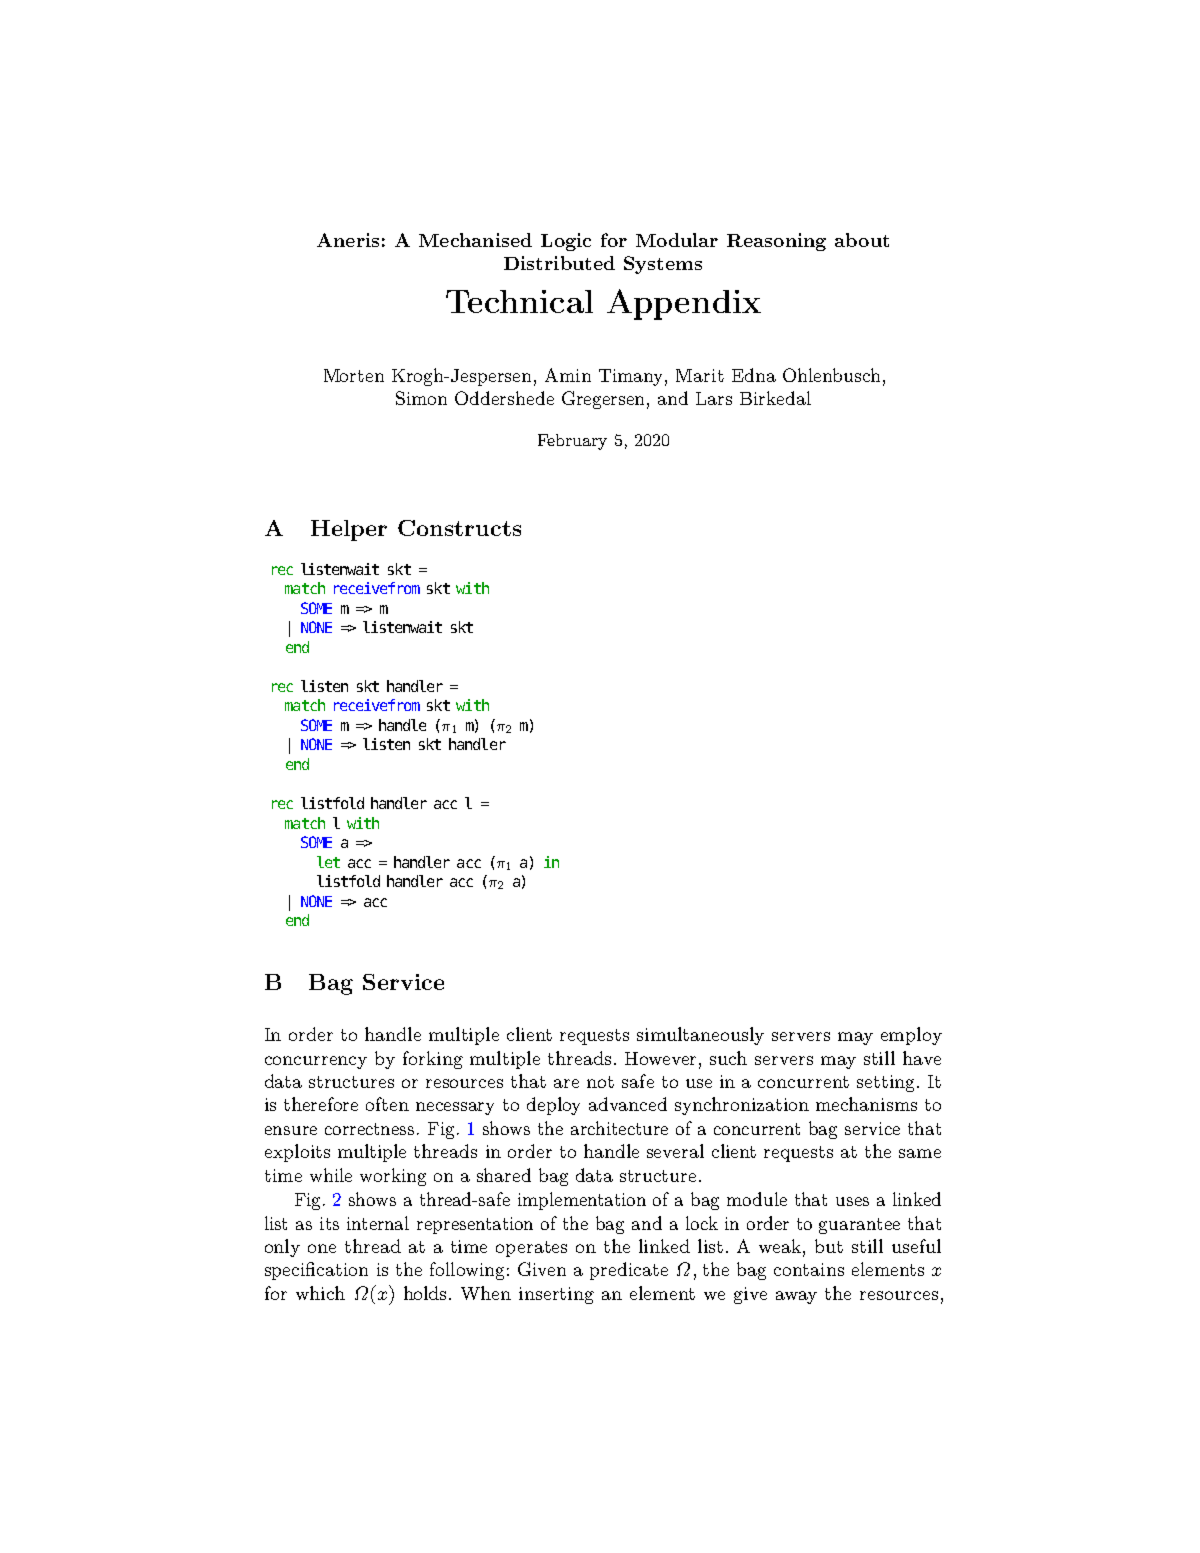 Image resolution: width=1200 pixels, height=1553 pixels. What do you see at coordinates (862, 240) in the image?
I see `about` at bounding box center [862, 240].
